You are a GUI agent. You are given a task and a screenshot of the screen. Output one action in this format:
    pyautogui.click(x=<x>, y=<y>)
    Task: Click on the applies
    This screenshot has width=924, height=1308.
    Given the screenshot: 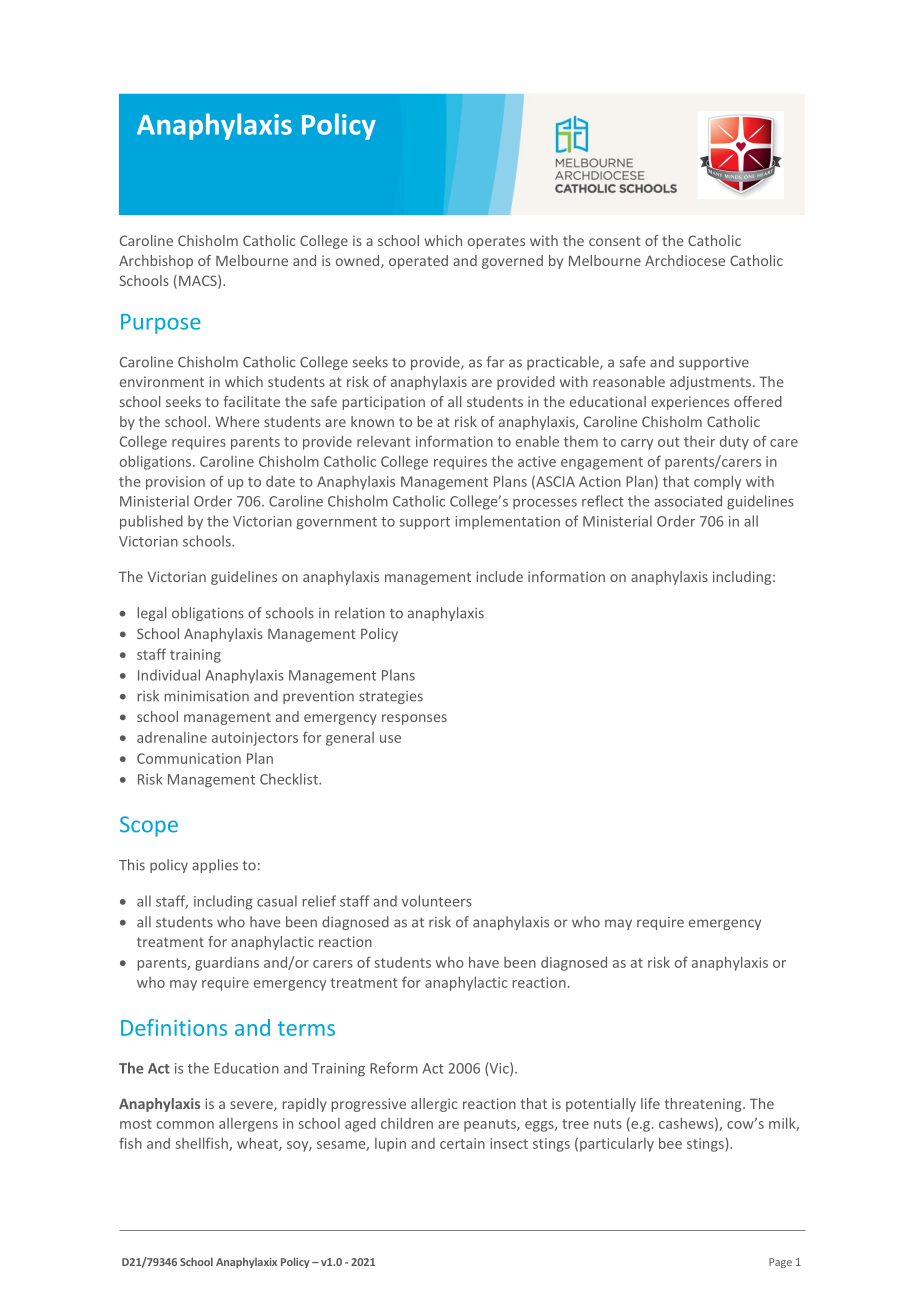 What is the action you would take?
    pyautogui.click(x=215, y=866)
